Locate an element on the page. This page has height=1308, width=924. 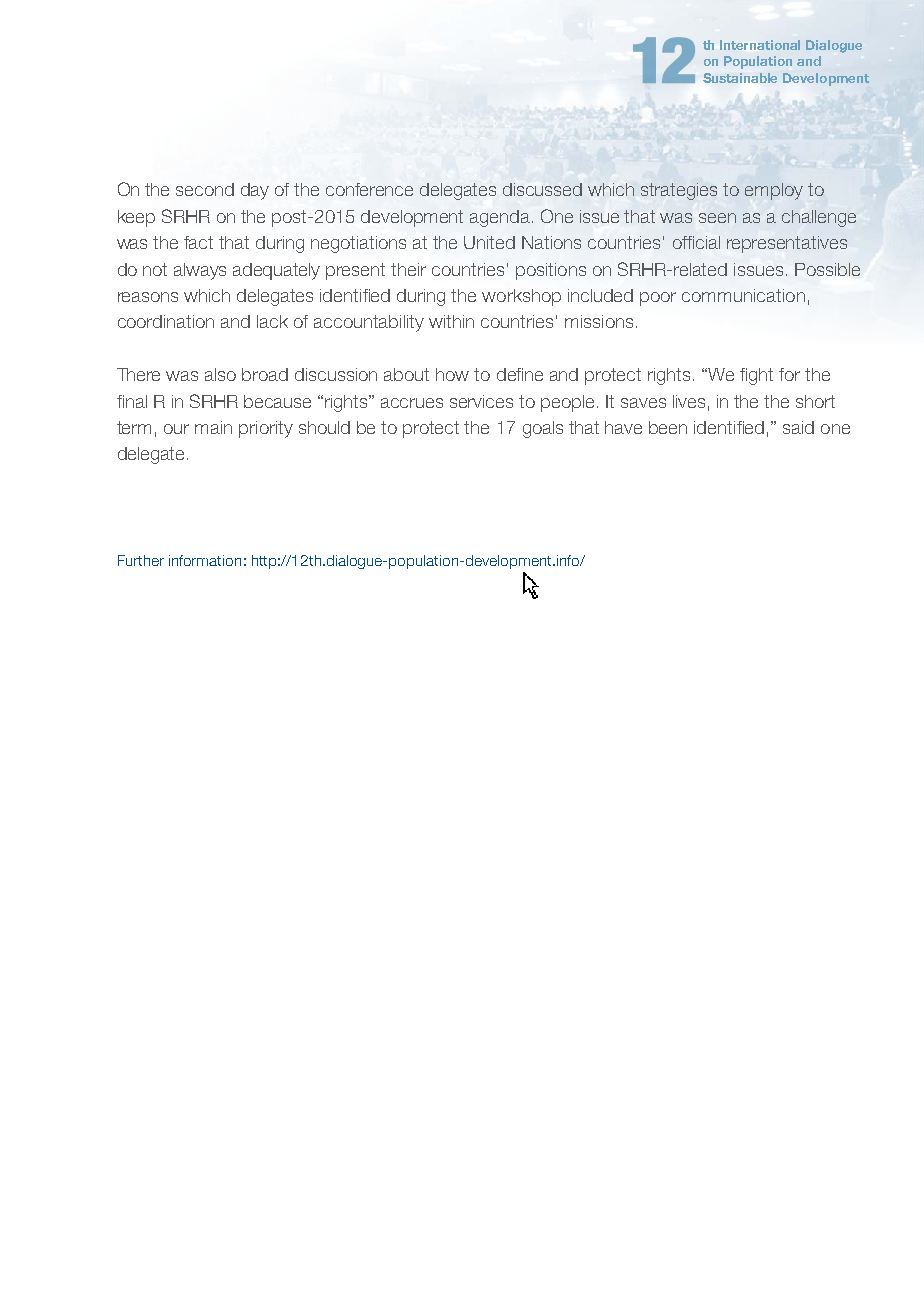
Sustainable is located at coordinates (740, 78).
